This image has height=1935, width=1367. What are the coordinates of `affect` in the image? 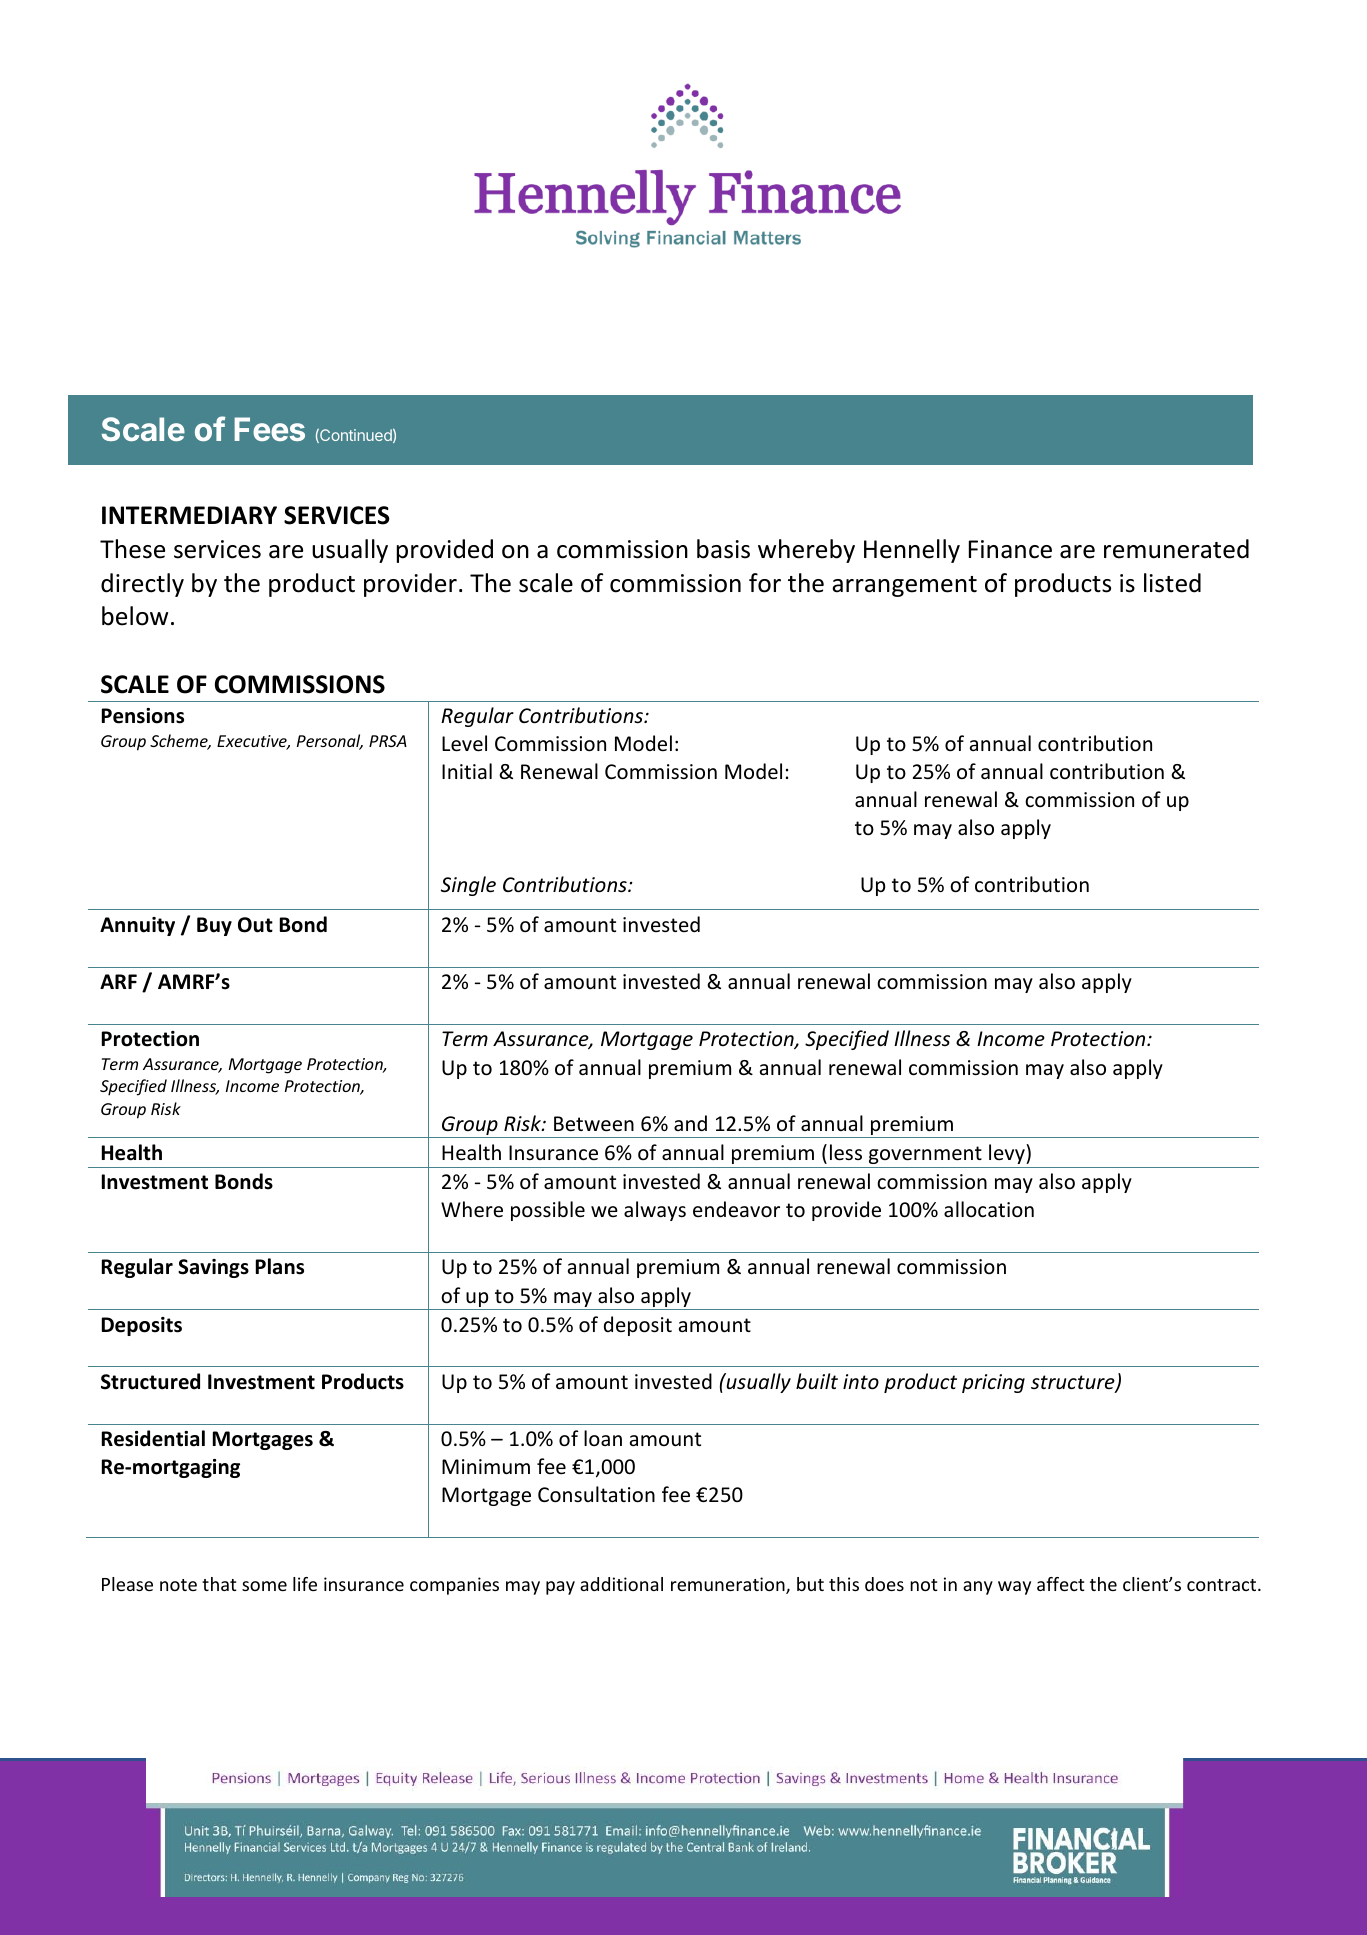 It's located at (1060, 1584).
